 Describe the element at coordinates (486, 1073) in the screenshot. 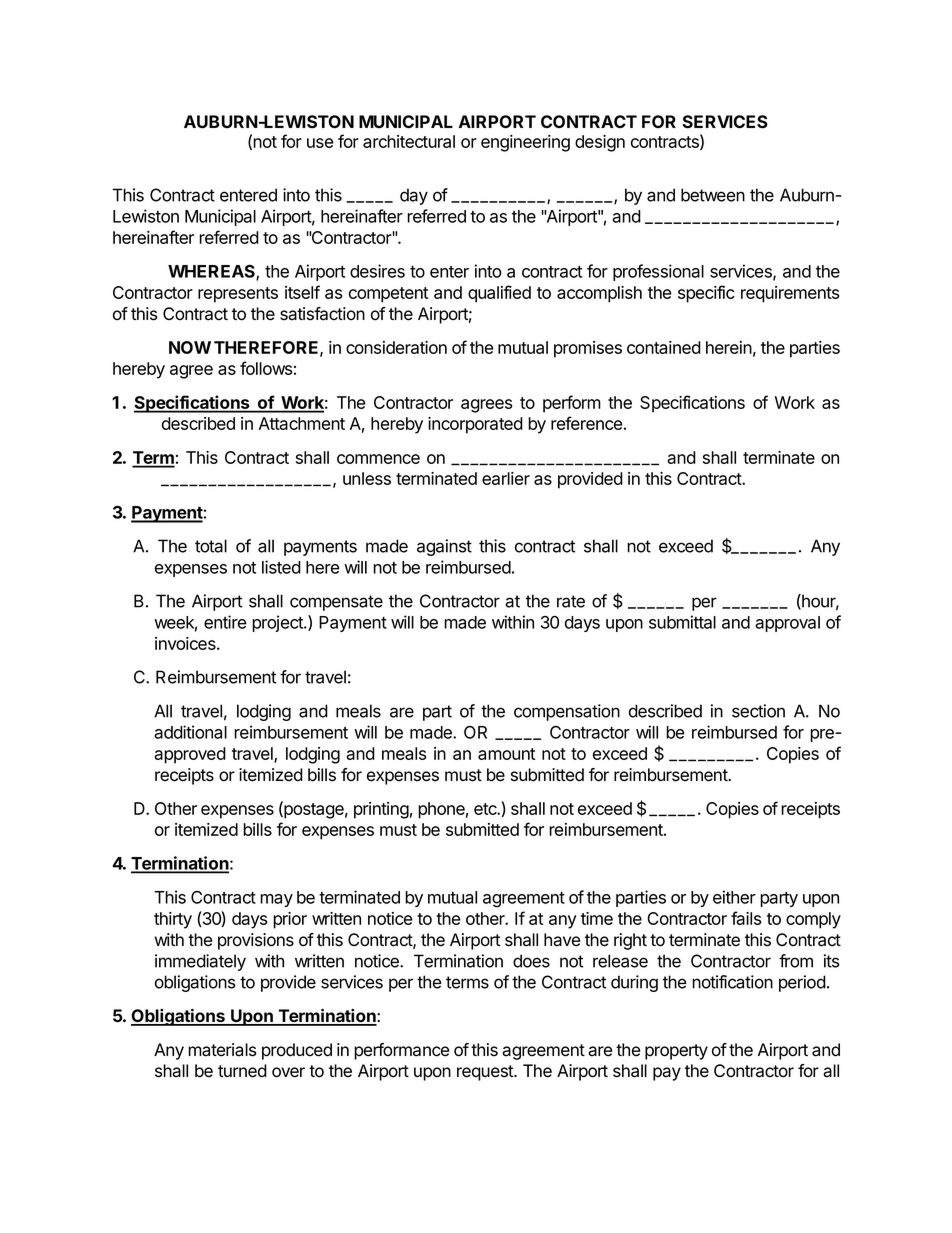

I see `request` at that location.
